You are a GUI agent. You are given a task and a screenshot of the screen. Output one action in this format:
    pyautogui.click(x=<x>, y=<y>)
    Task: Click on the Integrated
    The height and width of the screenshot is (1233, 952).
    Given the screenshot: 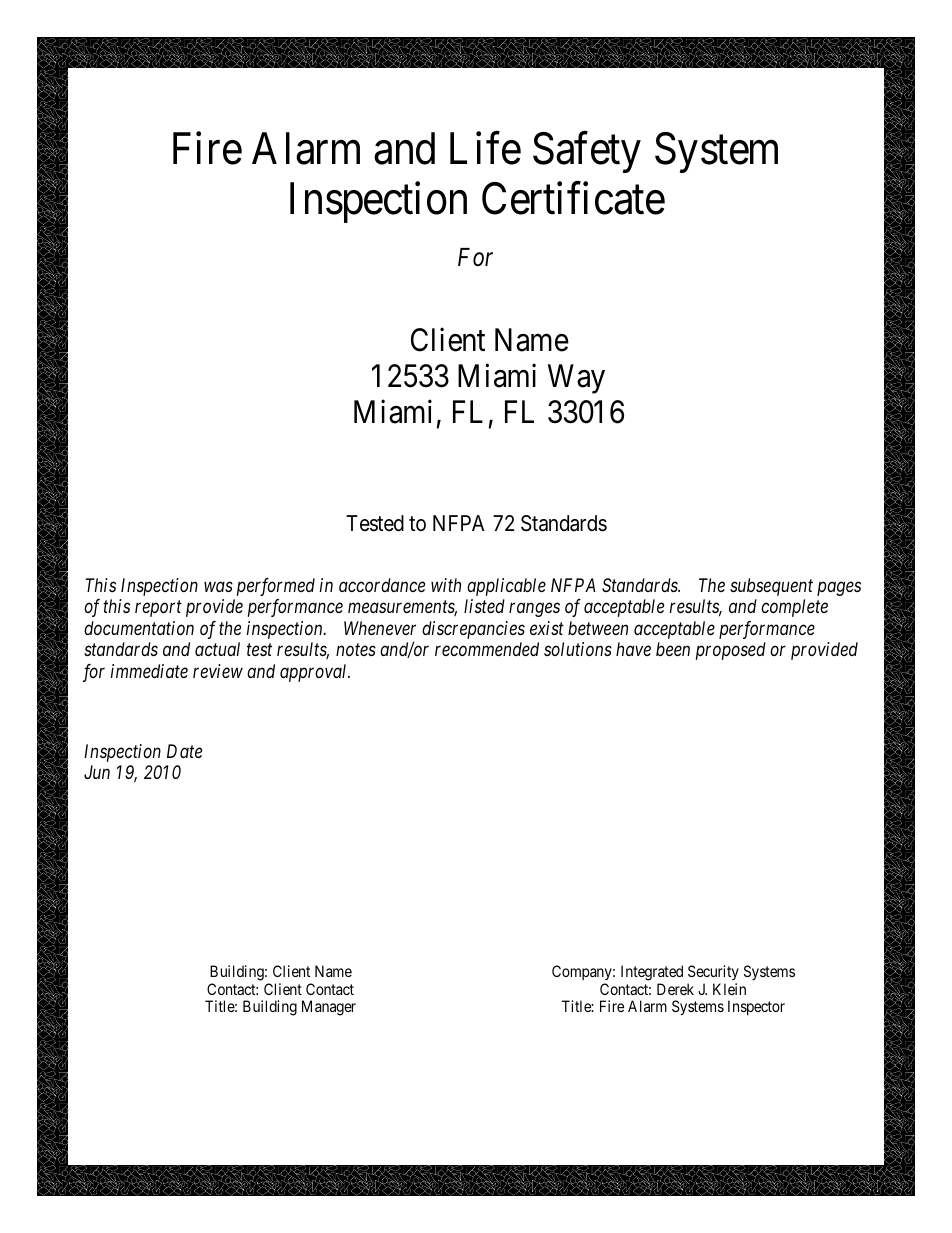 What is the action you would take?
    pyautogui.click(x=652, y=973)
